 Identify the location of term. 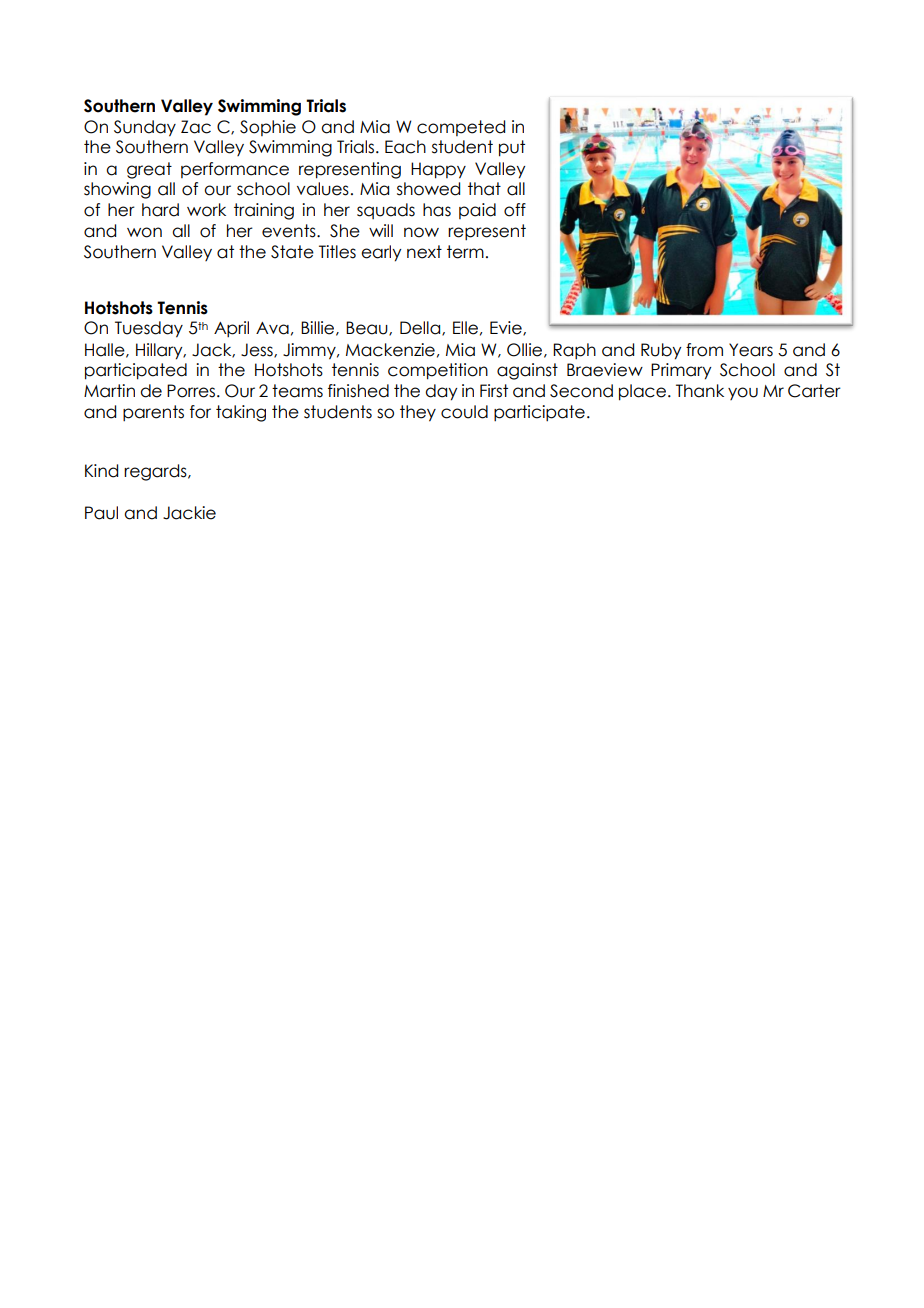
(465, 252).
